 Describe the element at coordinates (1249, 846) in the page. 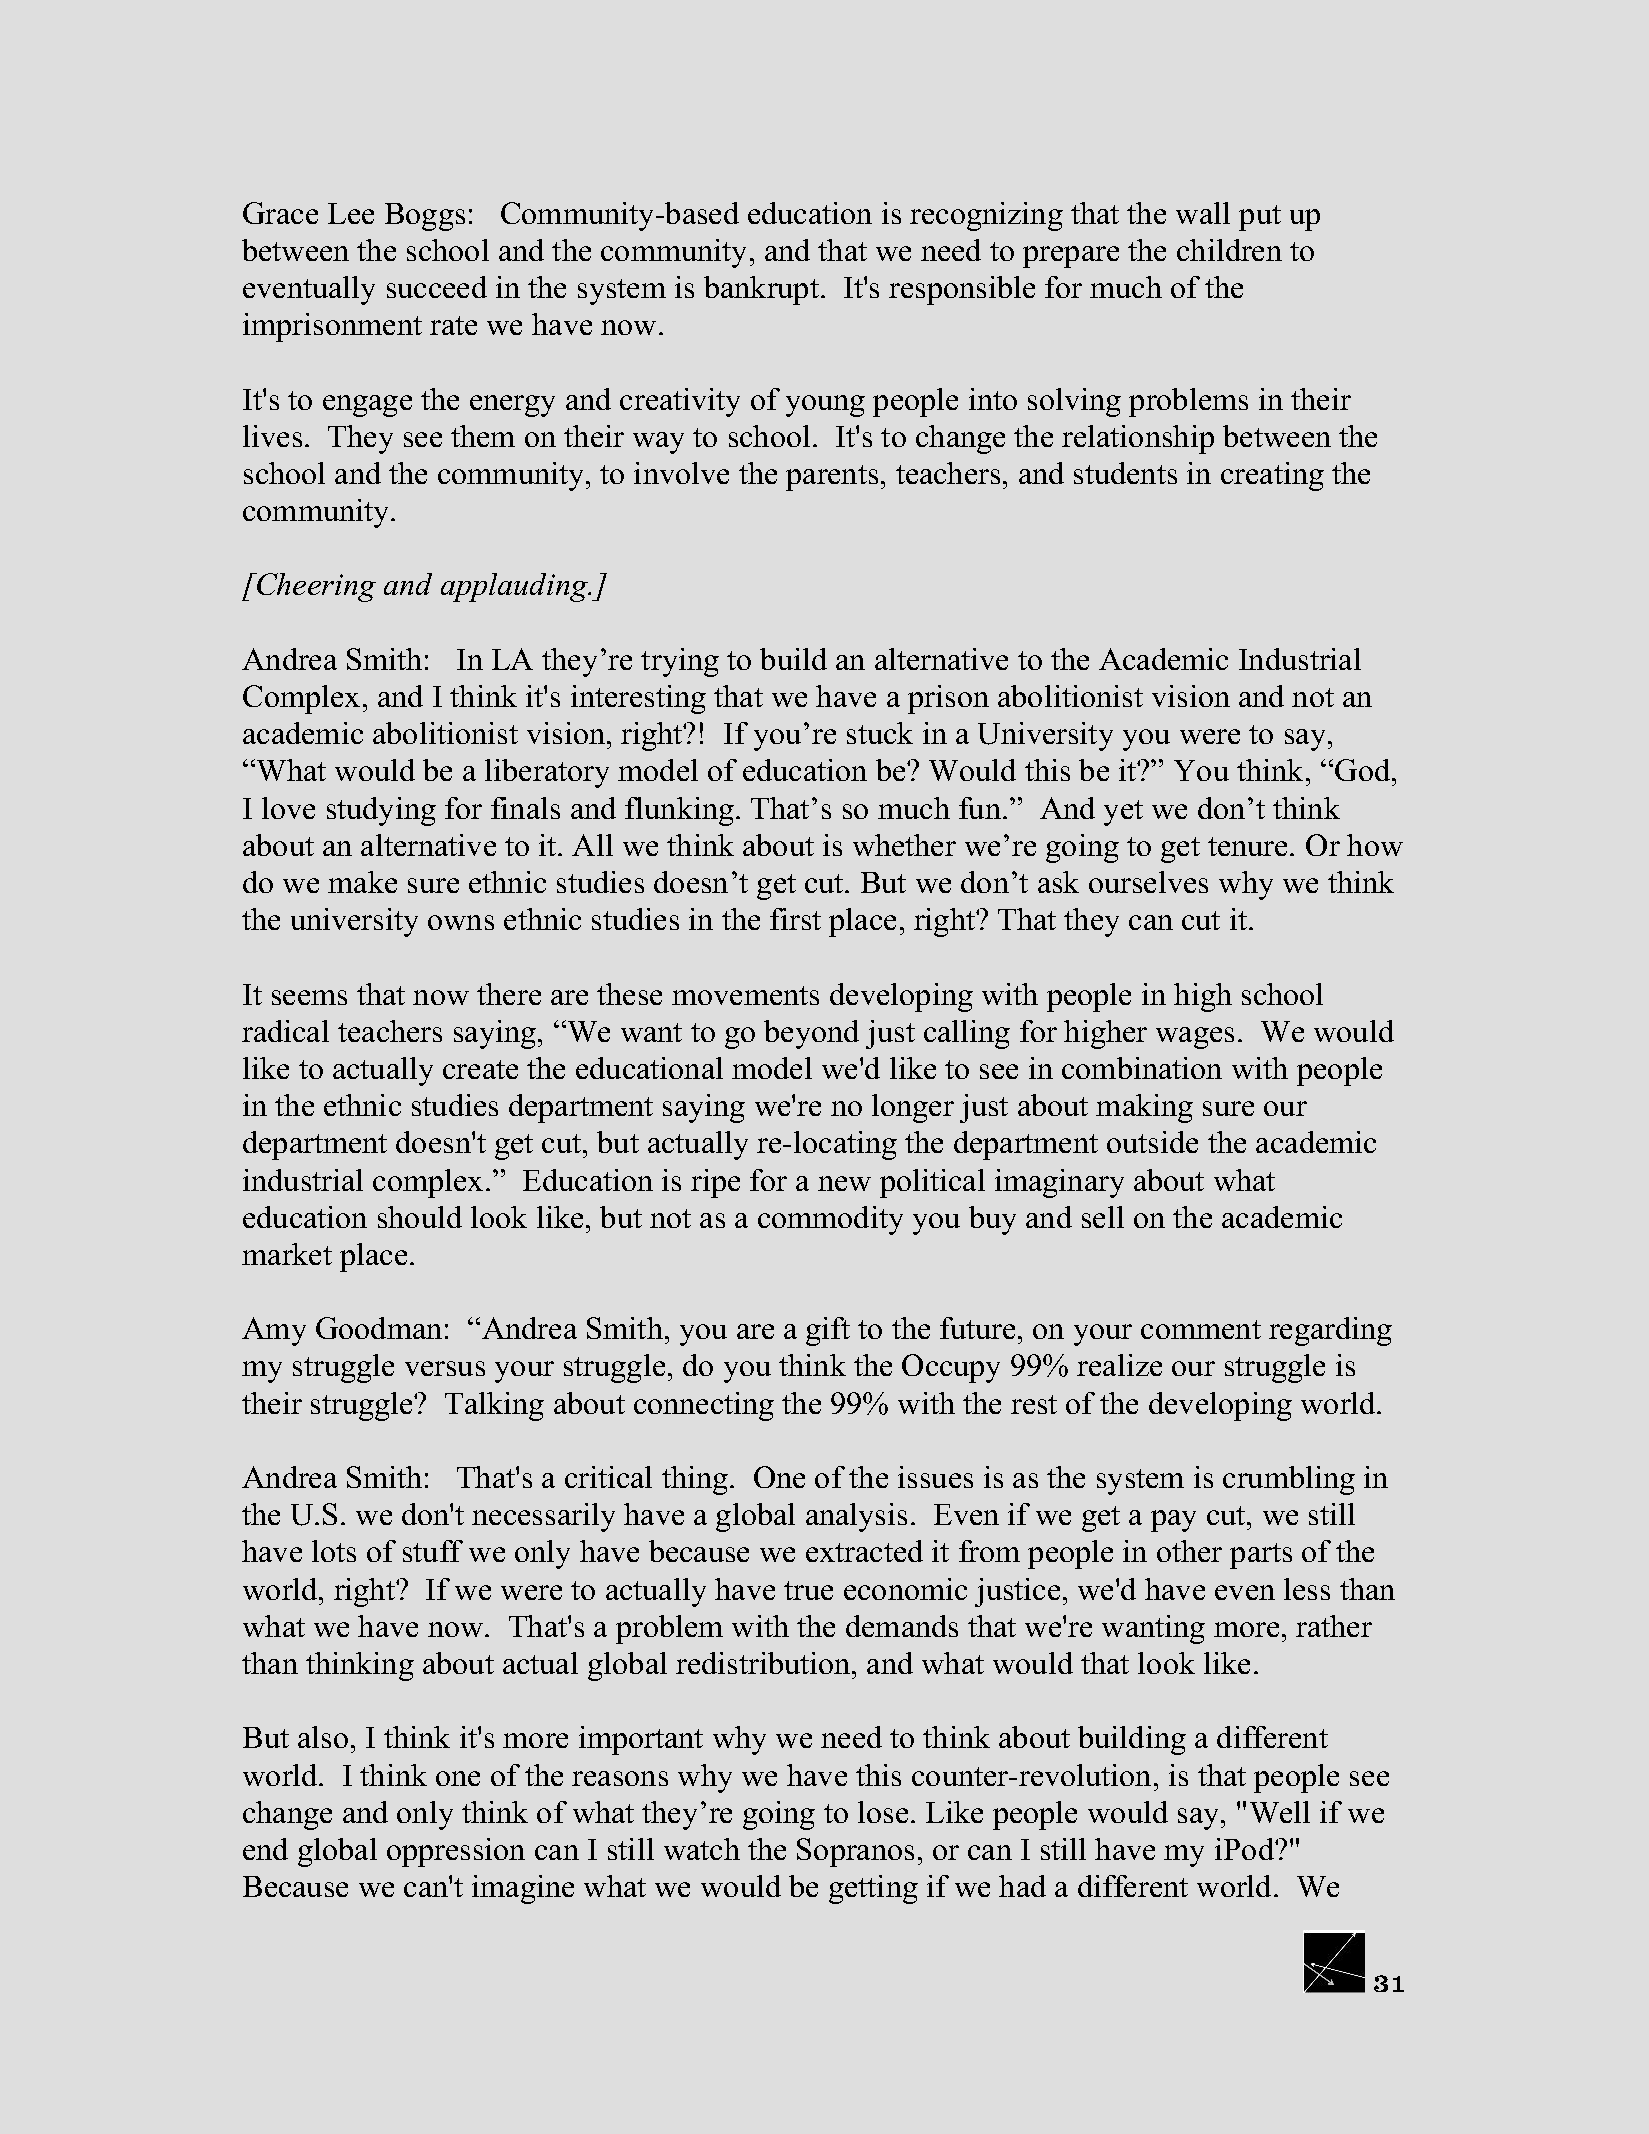

I see `tenure` at that location.
